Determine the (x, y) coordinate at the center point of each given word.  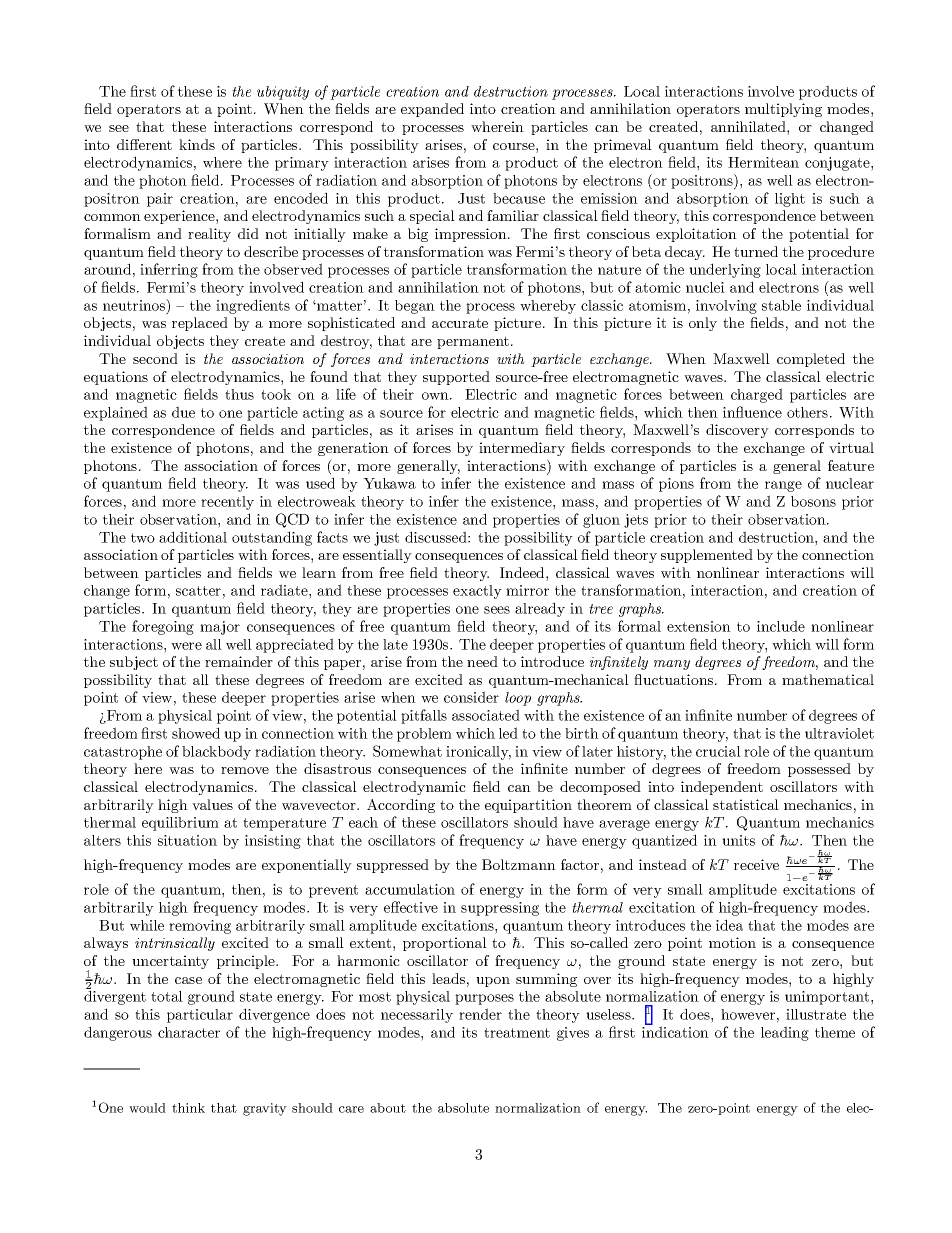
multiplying (783, 110)
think (188, 1108)
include (781, 626)
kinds (197, 144)
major (220, 628)
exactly (477, 592)
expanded (432, 110)
